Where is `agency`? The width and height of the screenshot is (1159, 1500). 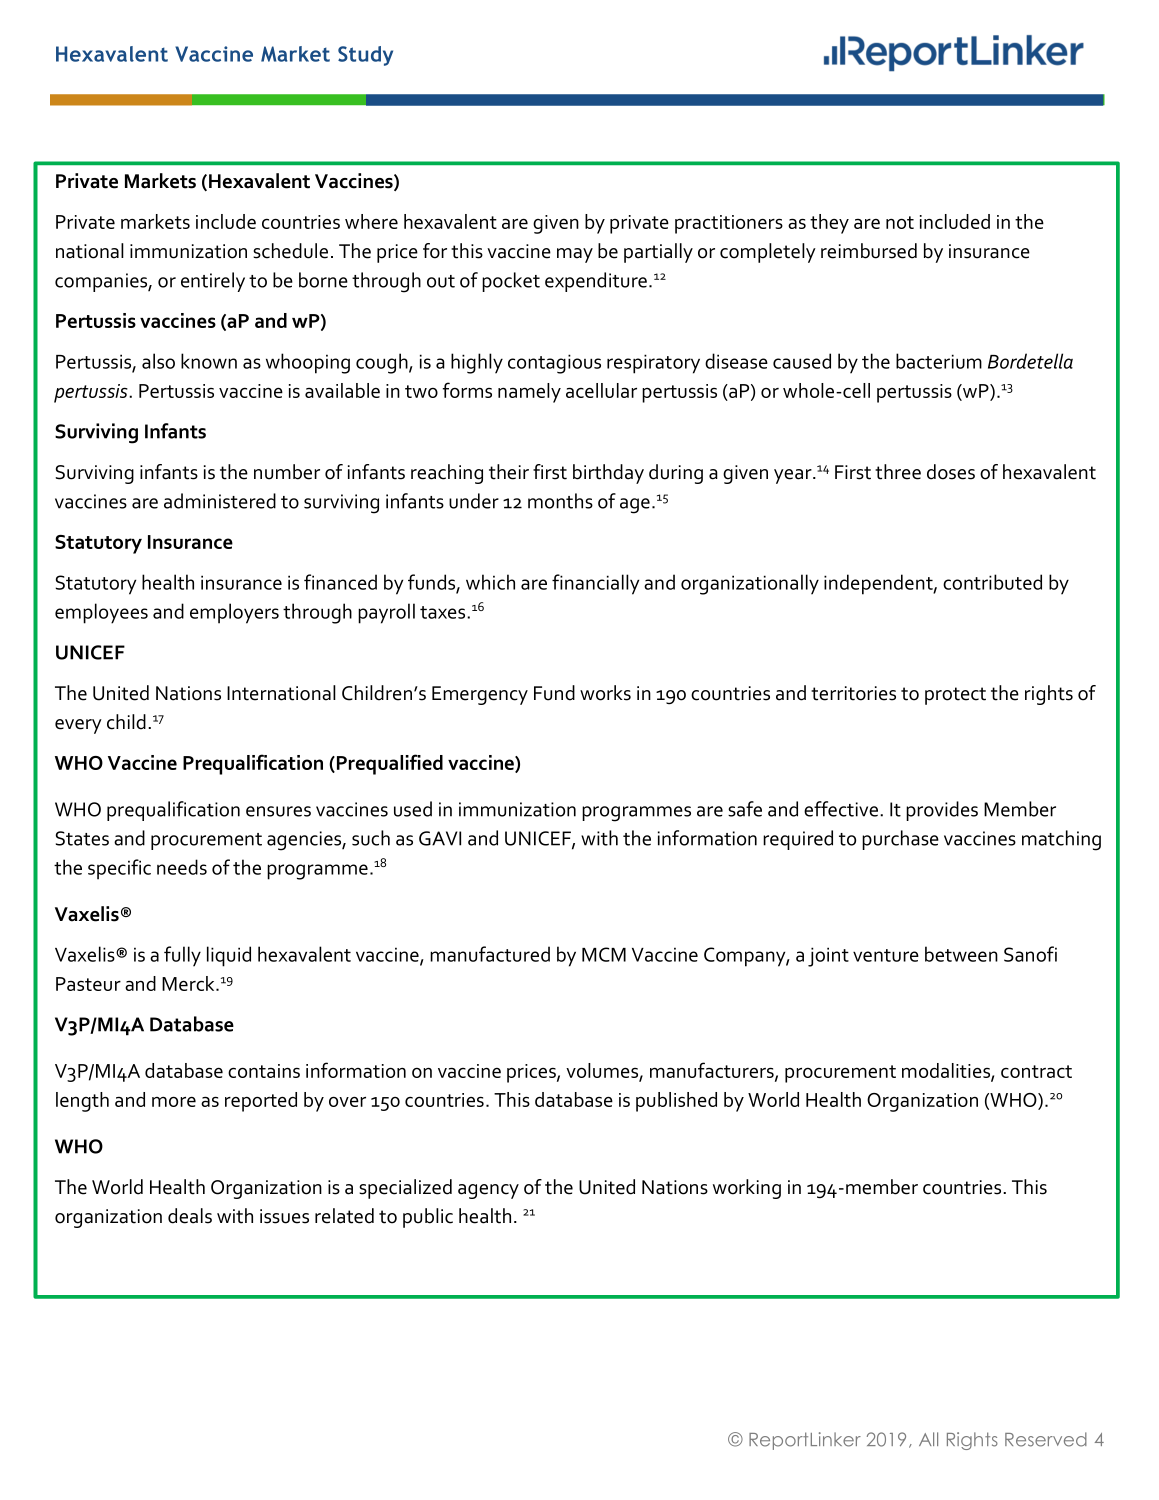
agency is located at coordinates (488, 1191).
